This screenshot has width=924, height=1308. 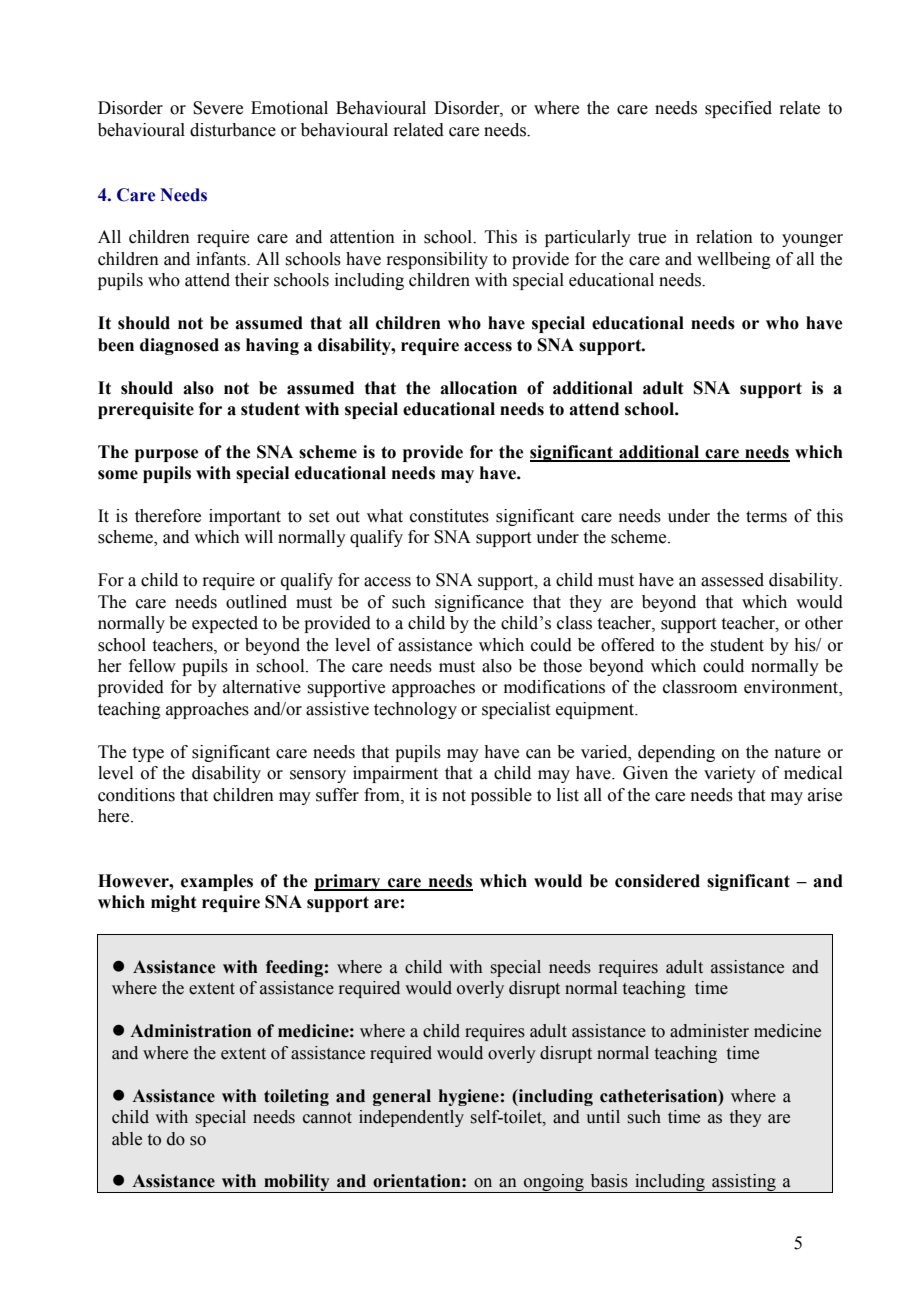 What do you see at coordinates (348, 882) in the screenshot?
I see `primary` at bounding box center [348, 882].
